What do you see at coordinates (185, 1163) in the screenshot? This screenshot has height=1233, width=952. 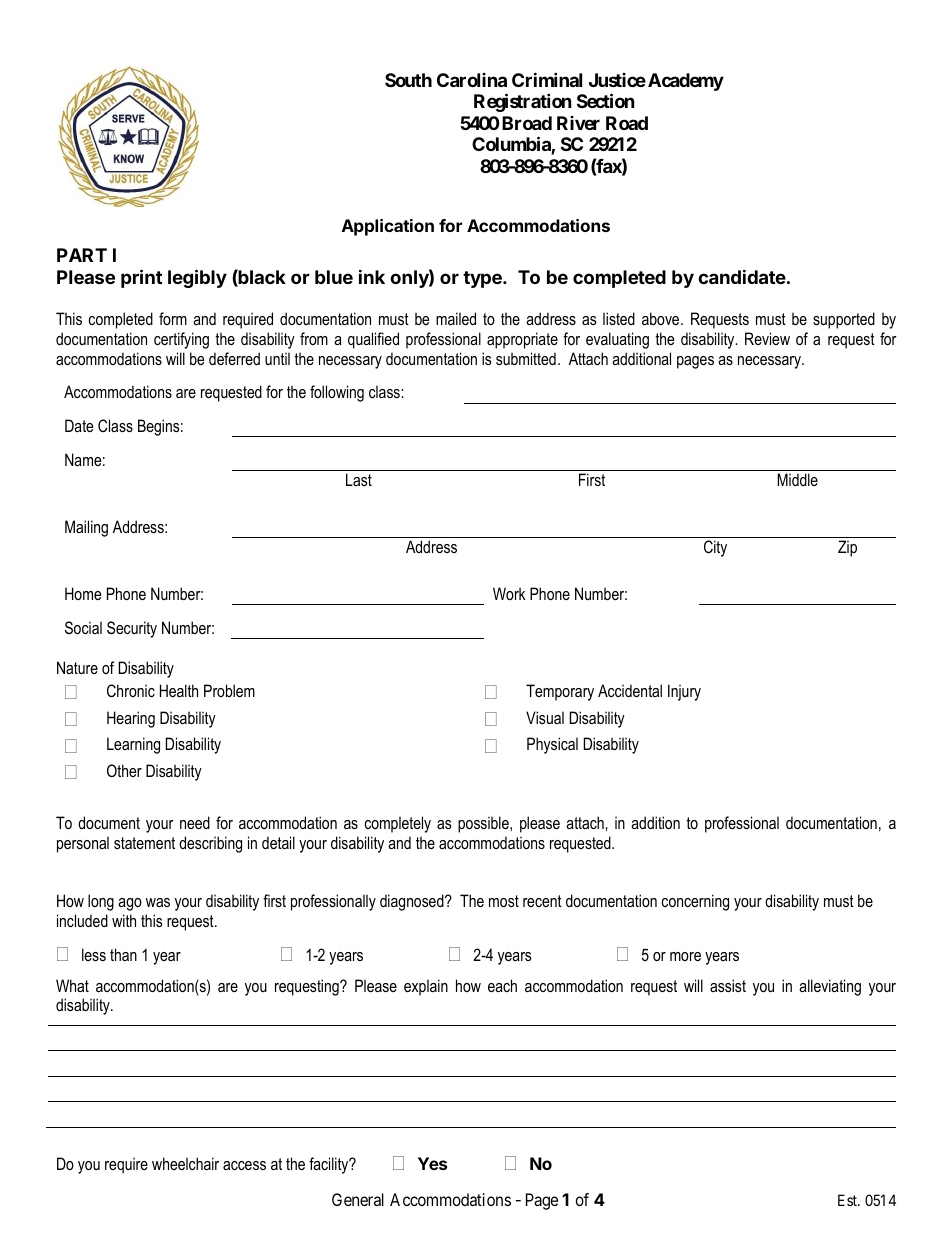 I see `wheelchair` at bounding box center [185, 1163].
